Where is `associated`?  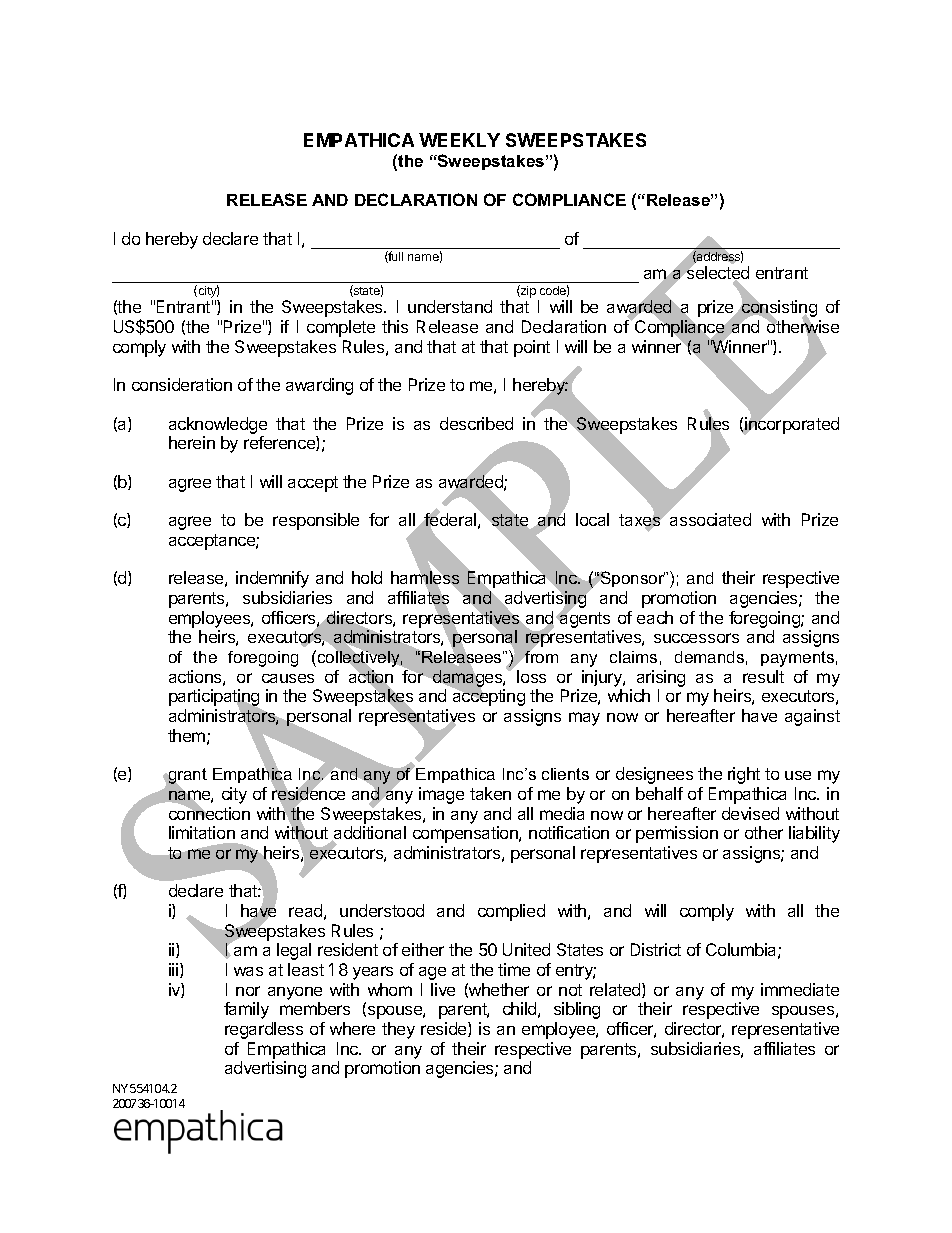
associated is located at coordinates (710, 519).
